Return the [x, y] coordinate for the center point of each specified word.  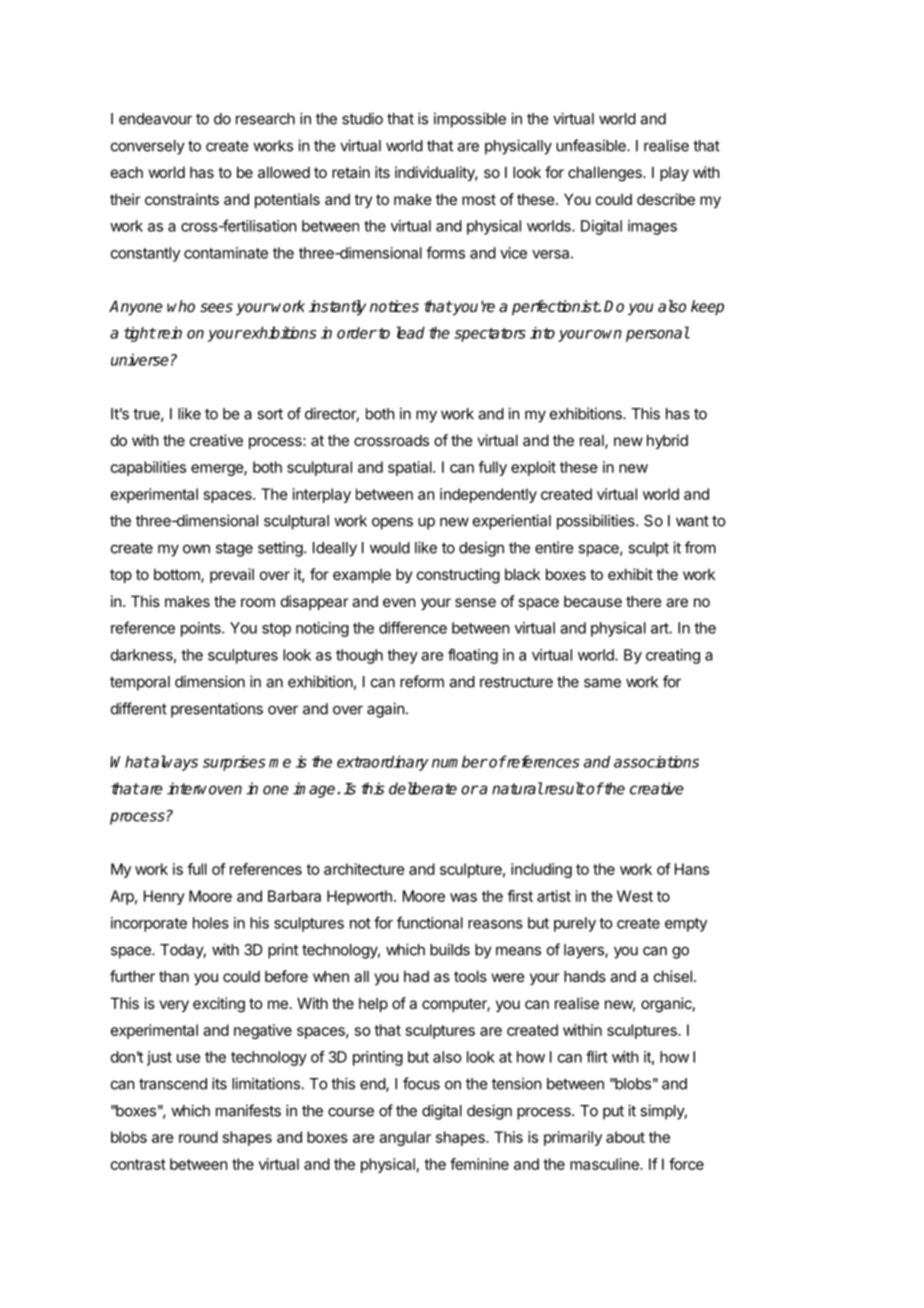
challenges [606, 174]
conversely [148, 147]
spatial [411, 468]
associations [656, 761]
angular [405, 1138]
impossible [470, 120]
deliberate [423, 788]
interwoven [204, 788]
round [198, 1137]
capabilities [148, 468]
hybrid [667, 441]
